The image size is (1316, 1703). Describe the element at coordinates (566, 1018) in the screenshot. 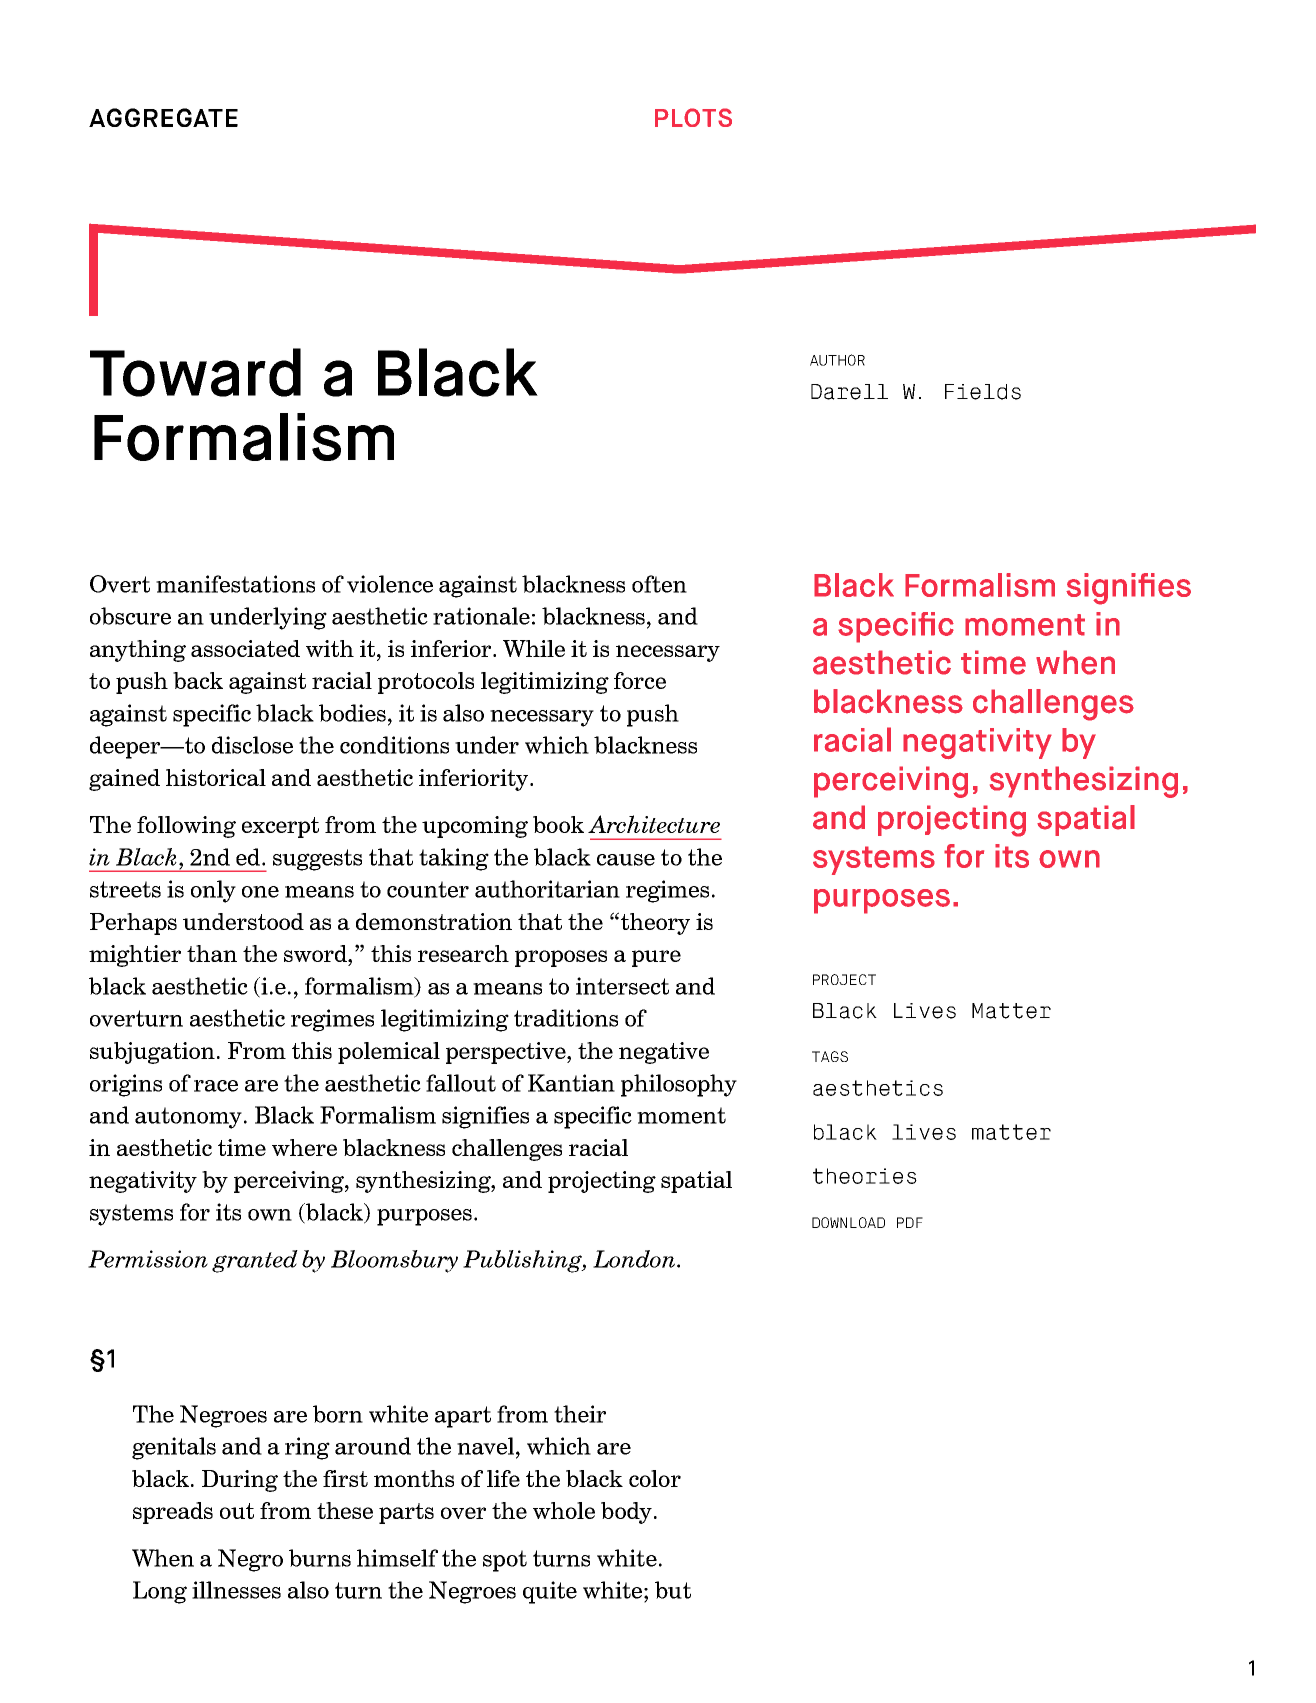

I see `traditions` at that location.
